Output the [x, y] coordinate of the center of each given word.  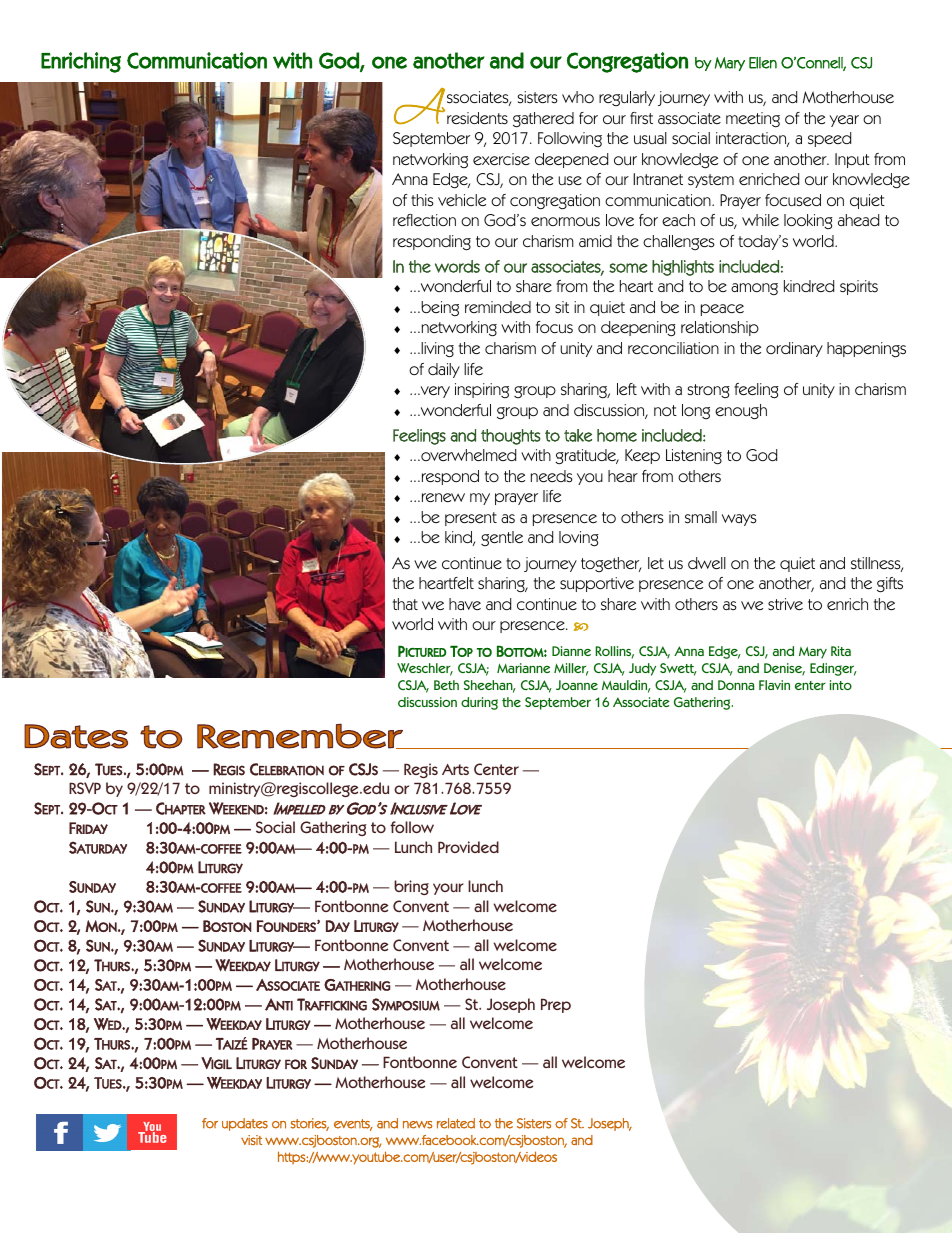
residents [477, 118]
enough [741, 412]
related [456, 1123]
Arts [455, 769]
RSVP [85, 788]
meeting [753, 120]
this [422, 200]
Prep [556, 1005]
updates [245, 1124]
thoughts [511, 437]
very [434, 392]
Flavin [774, 685]
